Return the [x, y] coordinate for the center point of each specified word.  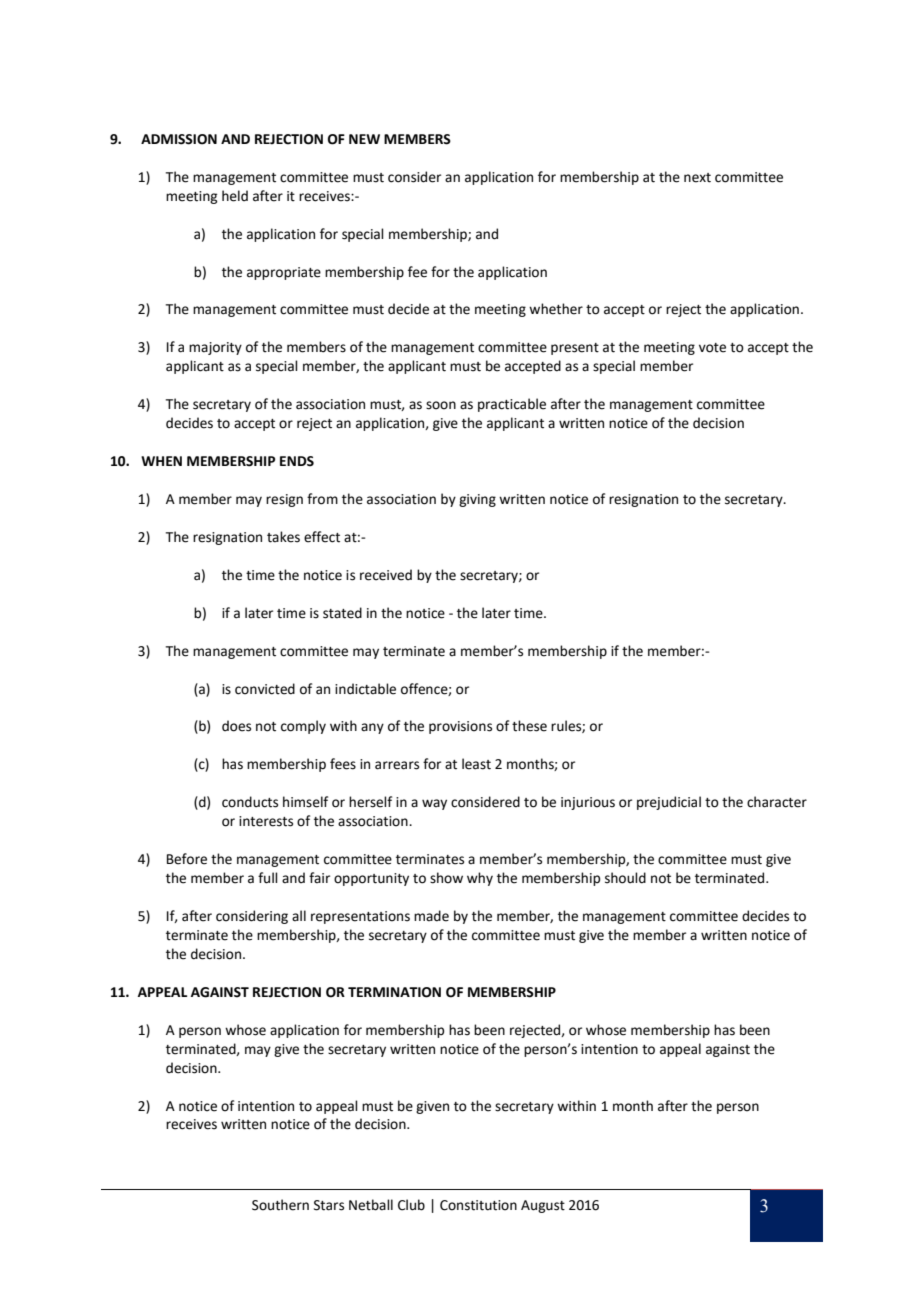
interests [266, 821]
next [697, 178]
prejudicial [669, 803]
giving [477, 500]
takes [283, 537]
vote [712, 348]
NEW [364, 139]
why [480, 879]
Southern [280, 1205]
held [235, 196]
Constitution [478, 1205]
